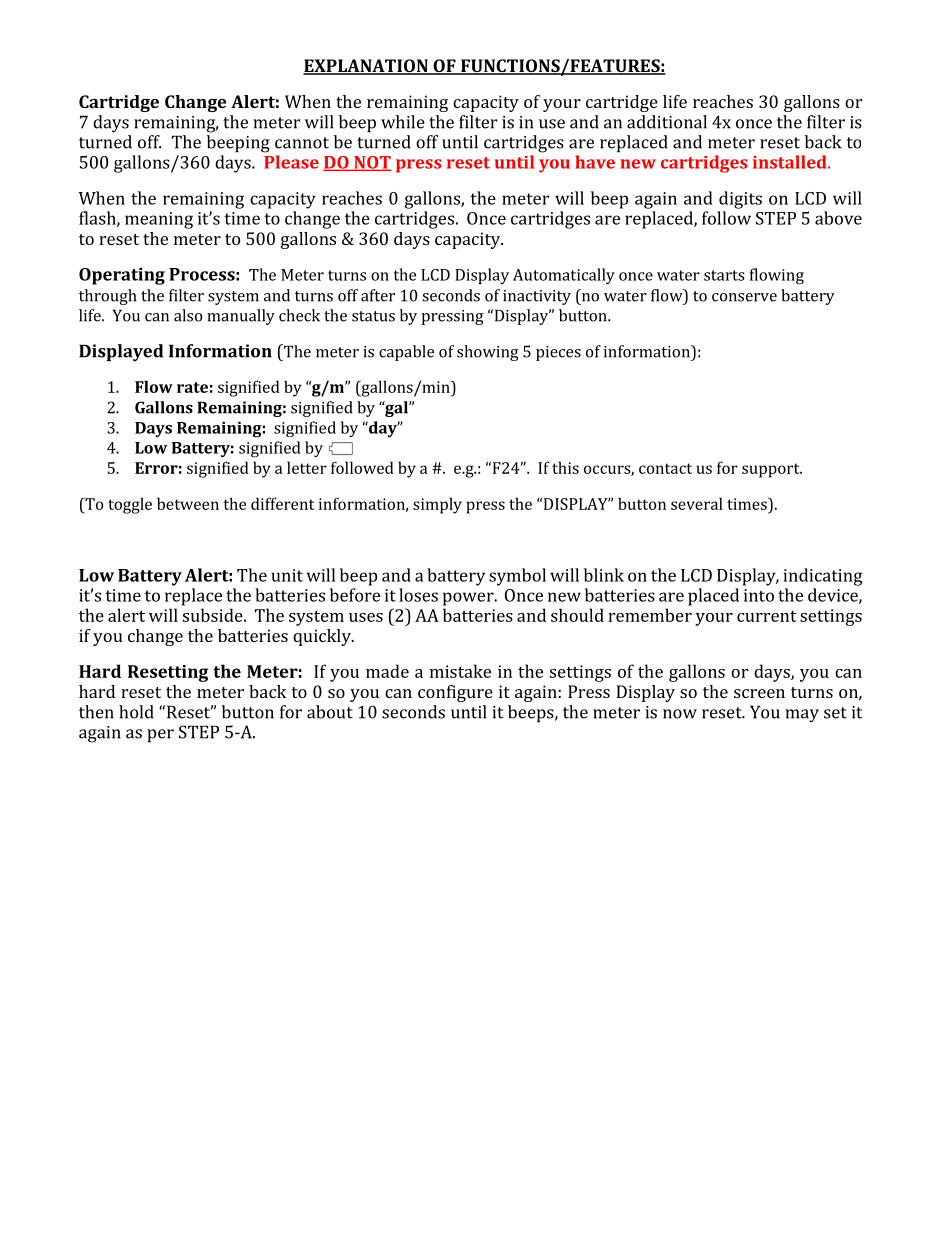  Describe the element at coordinates (667, 122) in the image. I see `additional` at that location.
